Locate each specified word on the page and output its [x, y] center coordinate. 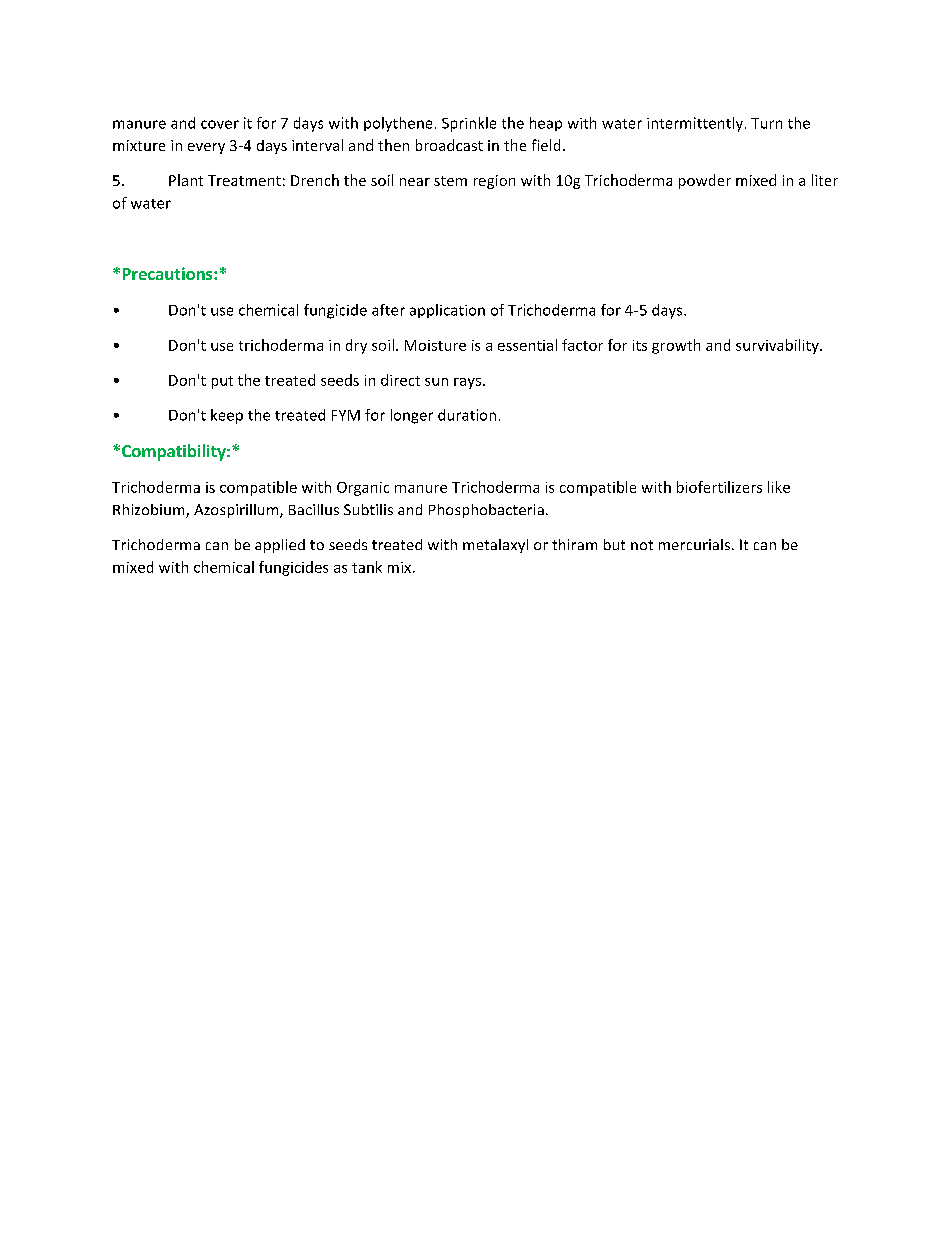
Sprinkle [469, 124]
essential [527, 345]
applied [280, 546]
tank [367, 567]
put [222, 382]
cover [220, 124]
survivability [778, 346]
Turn [766, 123]
